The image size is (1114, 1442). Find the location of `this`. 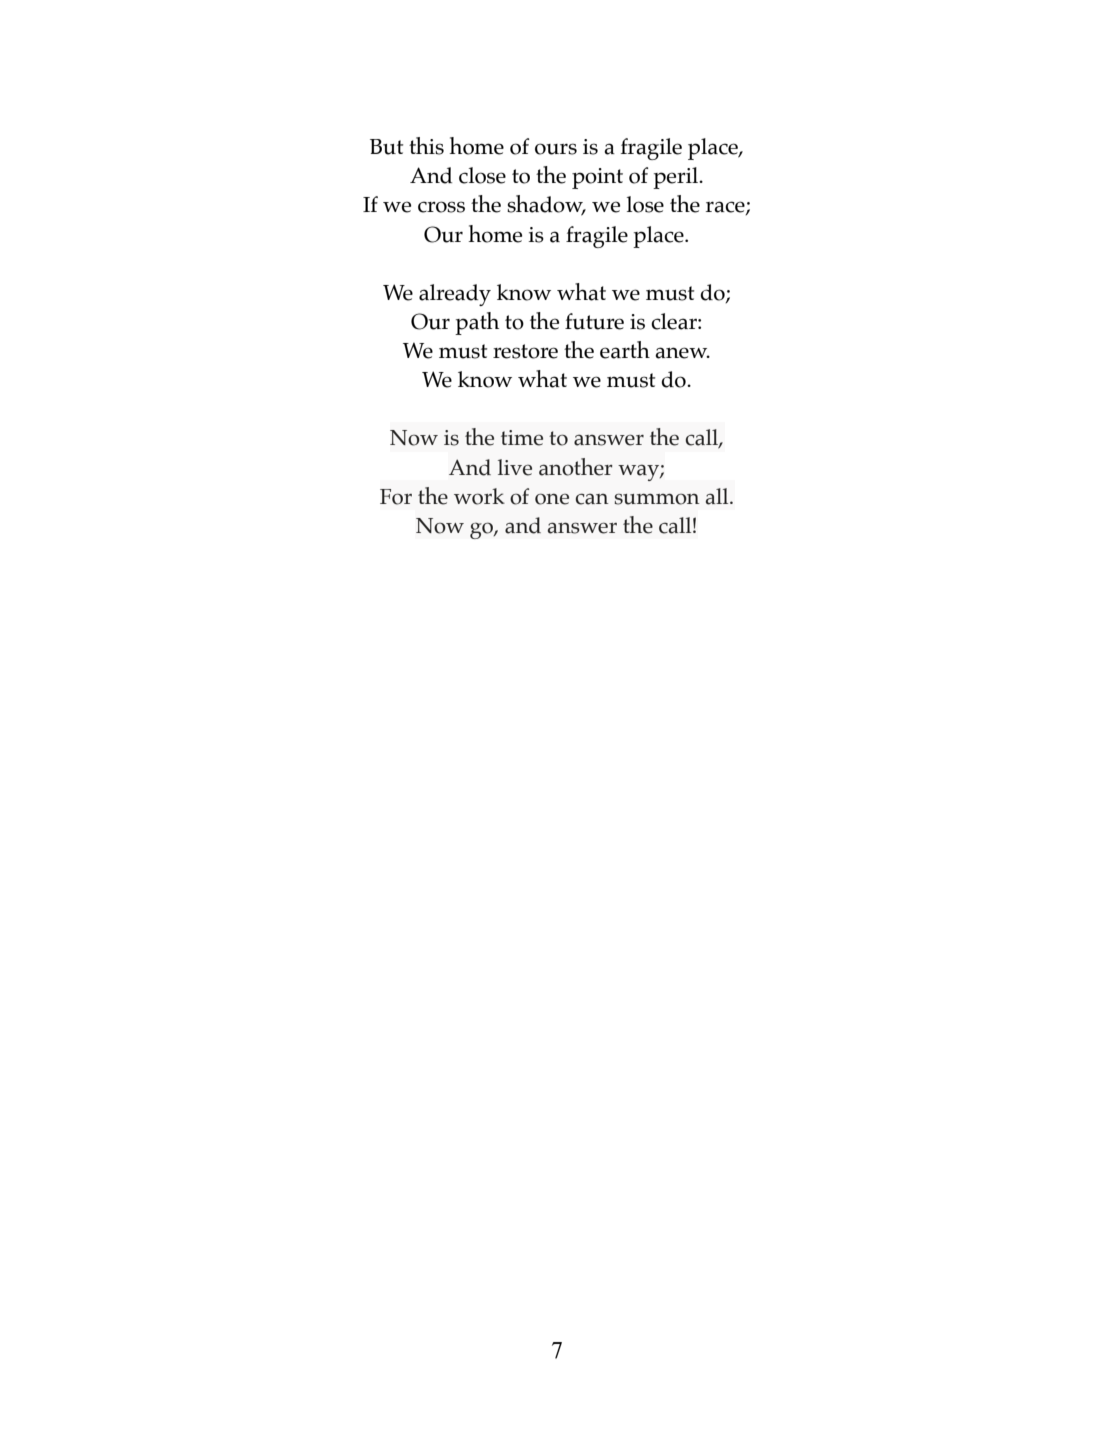

this is located at coordinates (426, 146).
